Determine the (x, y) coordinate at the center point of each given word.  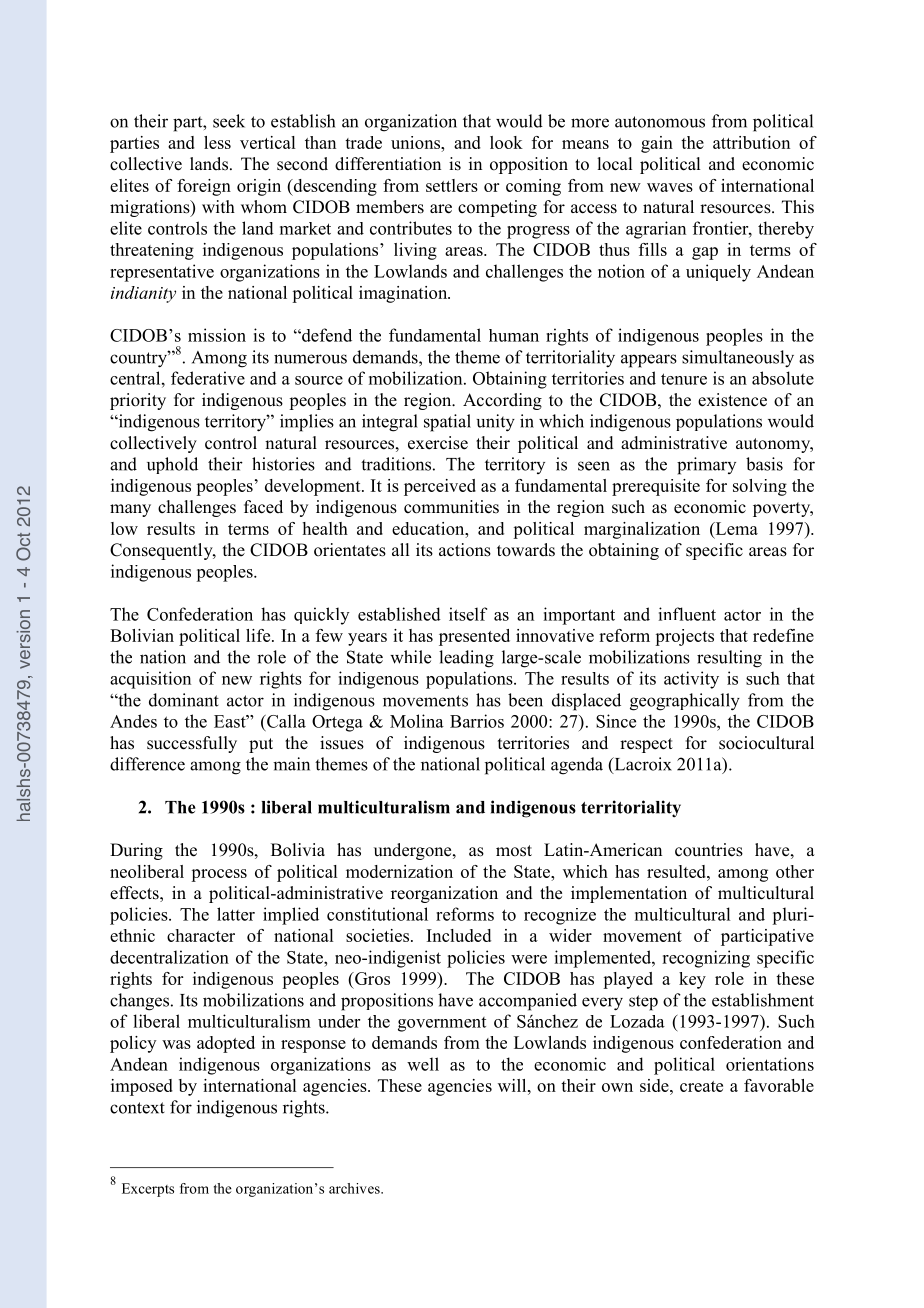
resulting (729, 659)
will (513, 1085)
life (259, 635)
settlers (452, 185)
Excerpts (148, 1190)
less (217, 142)
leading (466, 659)
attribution (751, 142)
